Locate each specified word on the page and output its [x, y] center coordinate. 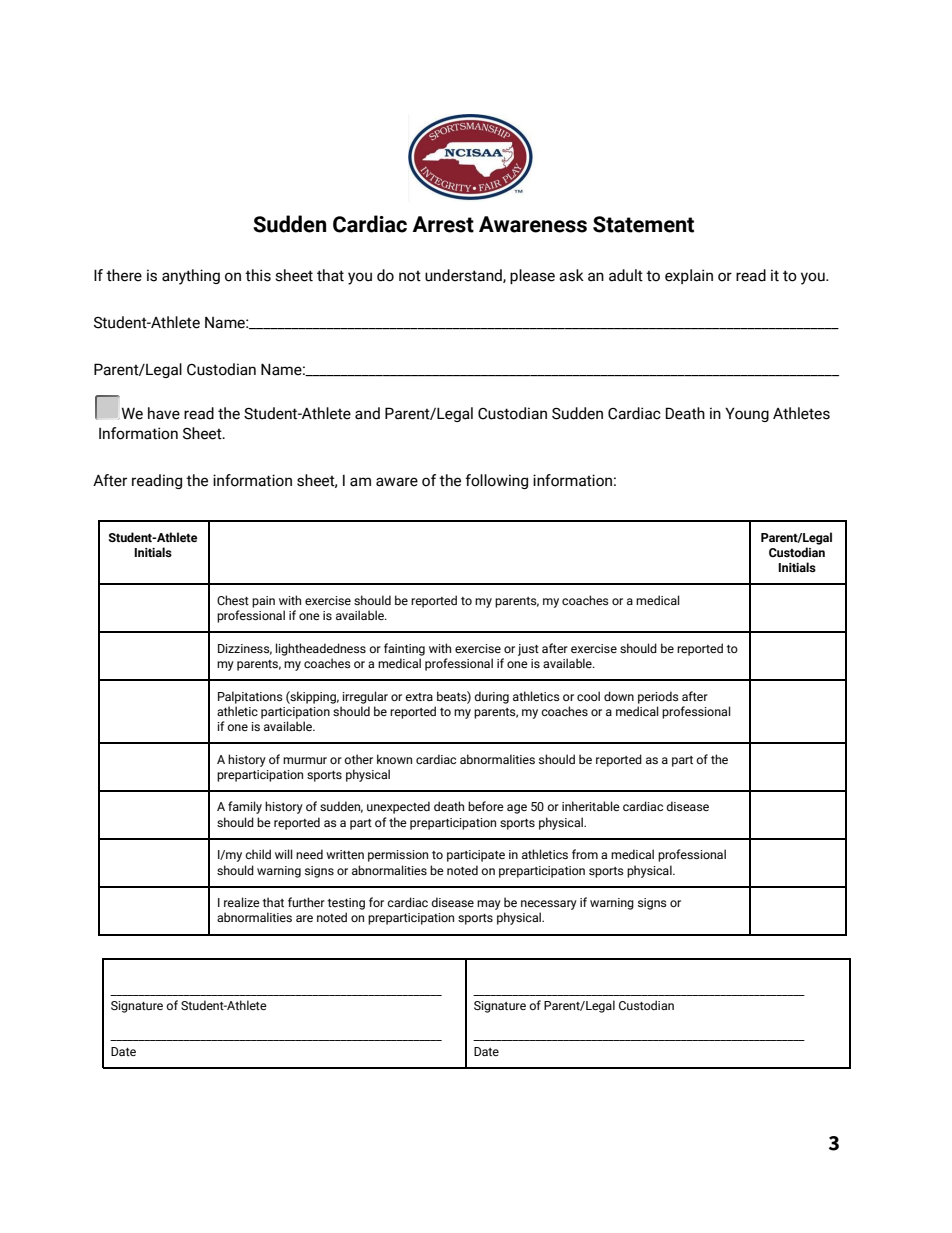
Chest [233, 600]
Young [747, 414]
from [585, 854]
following [496, 481]
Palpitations [250, 697]
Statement [643, 224]
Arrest [443, 224]
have [164, 413]
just [528, 650]
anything [191, 277]
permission [398, 856]
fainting [404, 649]
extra [419, 697]
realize [242, 902]
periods [658, 697]
